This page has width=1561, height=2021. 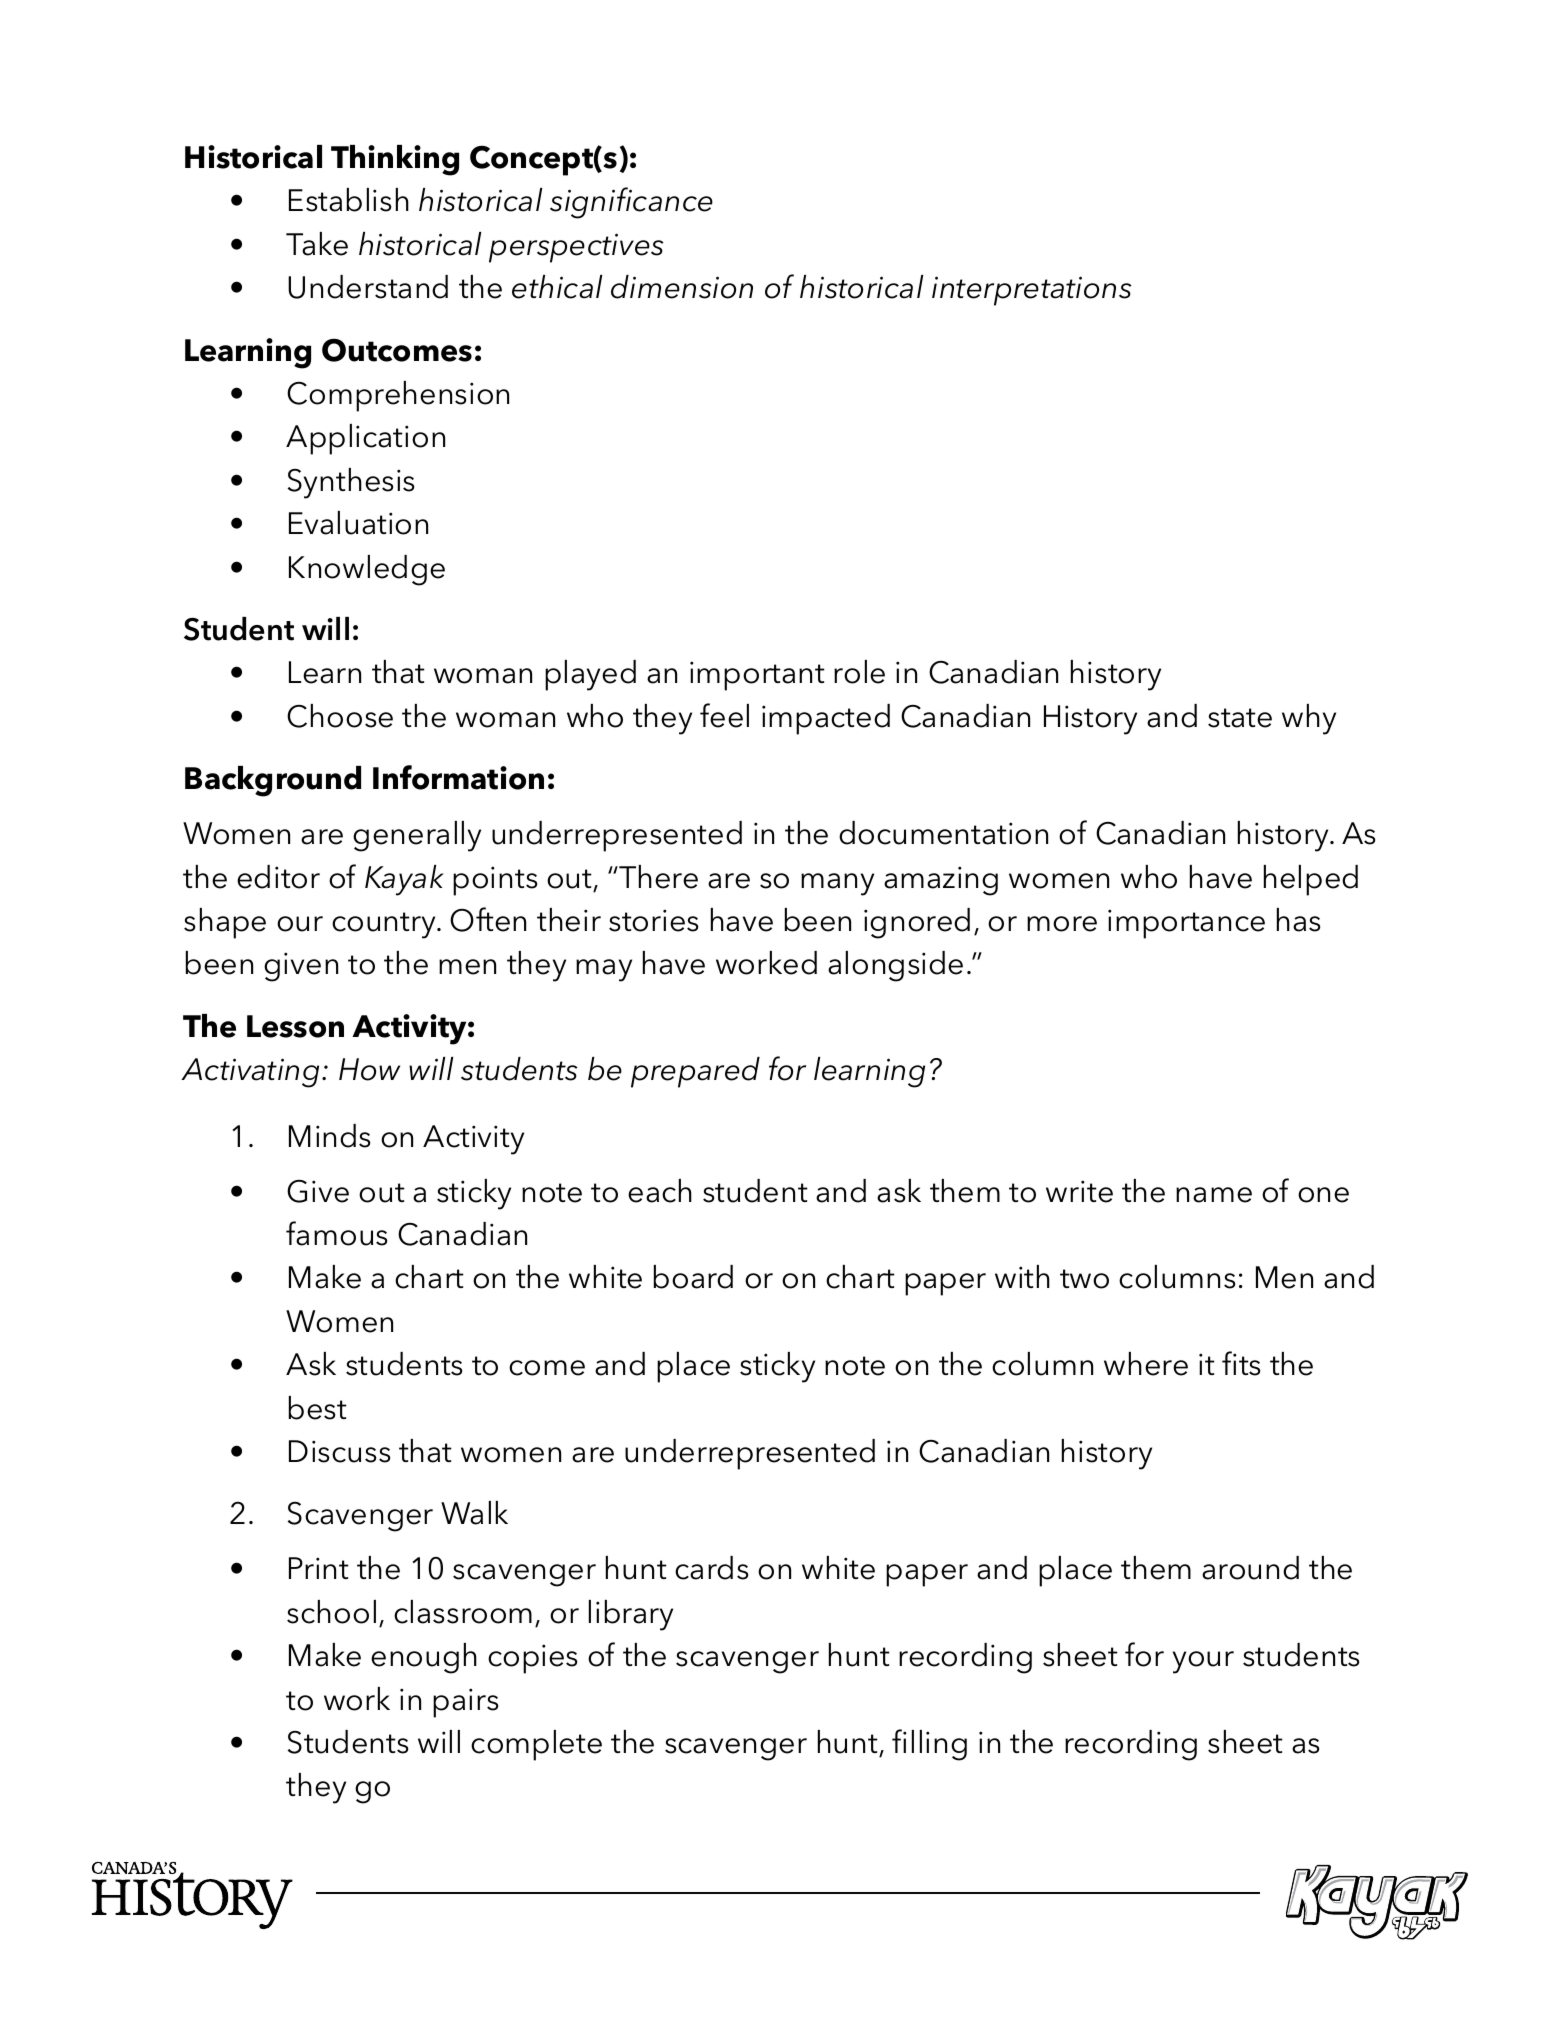 What do you see at coordinates (1146, 1364) in the page?
I see `where` at bounding box center [1146, 1364].
